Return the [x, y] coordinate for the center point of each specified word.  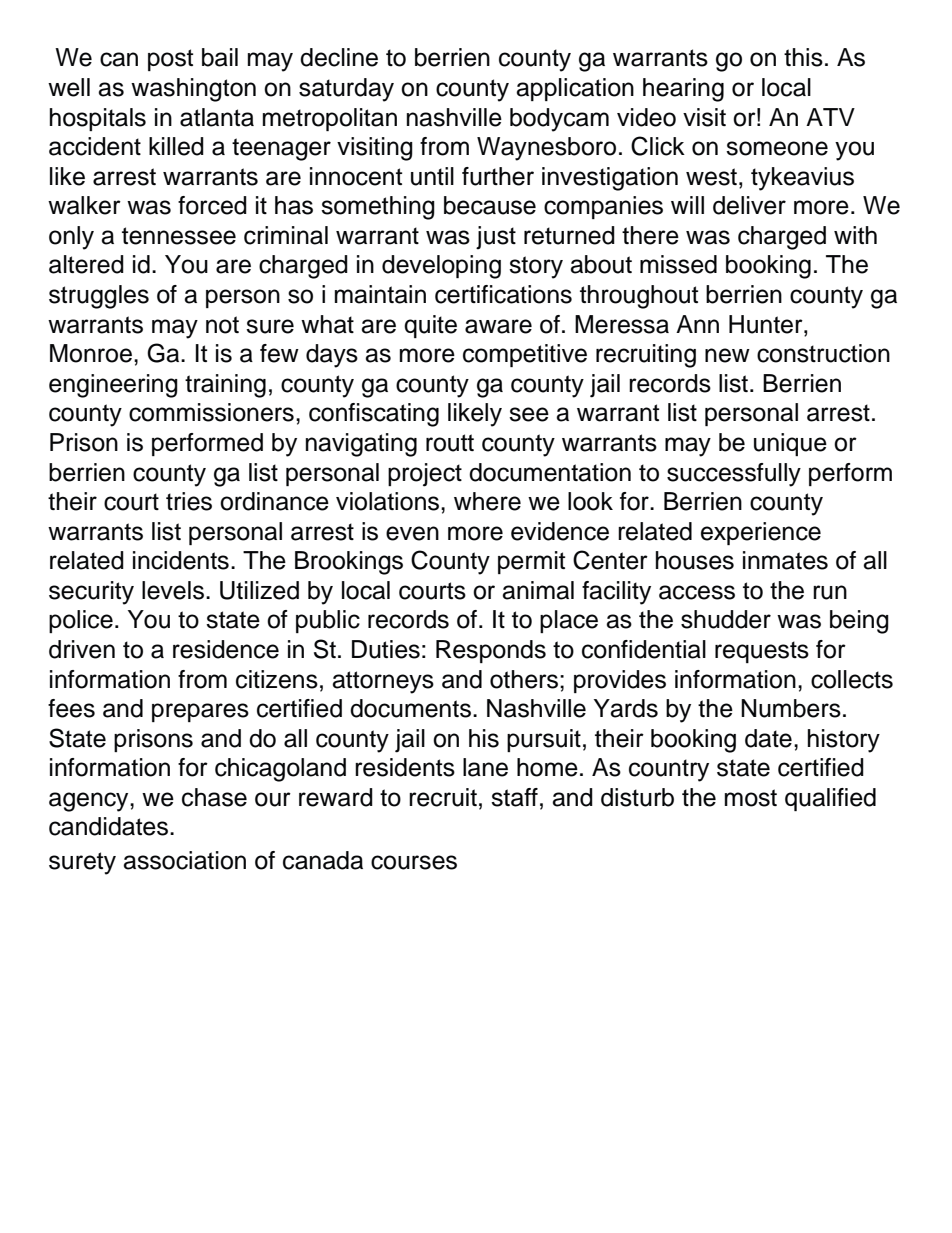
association [184, 860]
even [412, 533]
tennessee [179, 236]
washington [193, 90]
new [727, 355]
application [575, 89]
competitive [525, 355]
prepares [200, 712]
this [803, 57]
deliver [749, 205]
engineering [113, 386]
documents [410, 708]
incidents [181, 560]
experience [761, 533]
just [496, 238]
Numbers [791, 708]
